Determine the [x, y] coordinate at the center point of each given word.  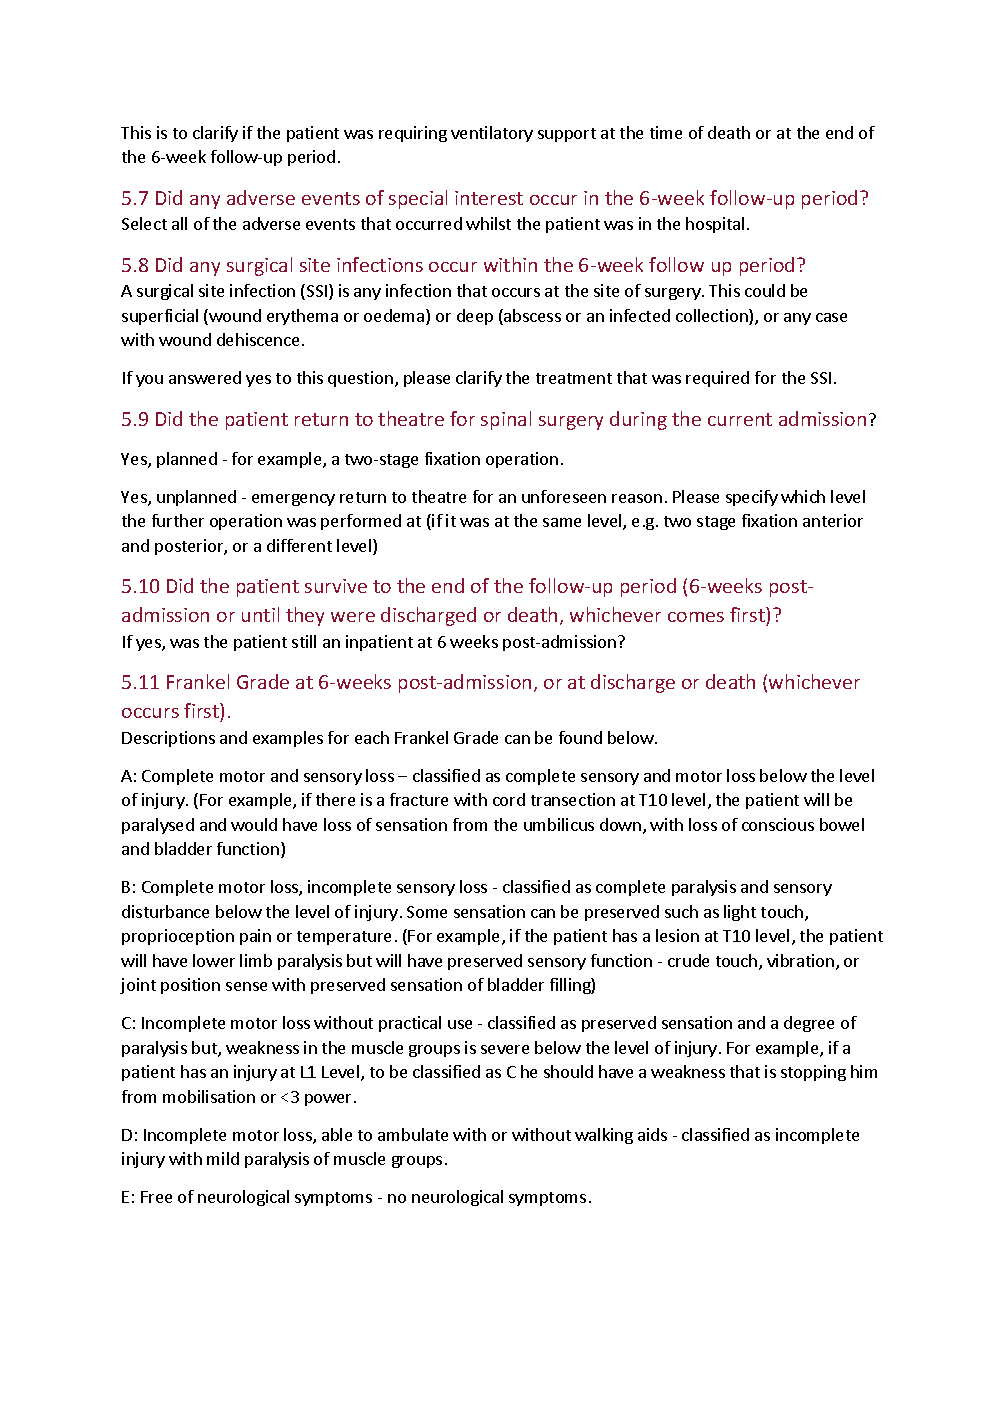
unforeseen [564, 496]
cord [509, 799]
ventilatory [492, 134]
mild [223, 1158]
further [178, 520]
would [254, 824]
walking [604, 1136]
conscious [778, 824]
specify [752, 498]
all [179, 223]
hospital [715, 225]
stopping [813, 1073]
